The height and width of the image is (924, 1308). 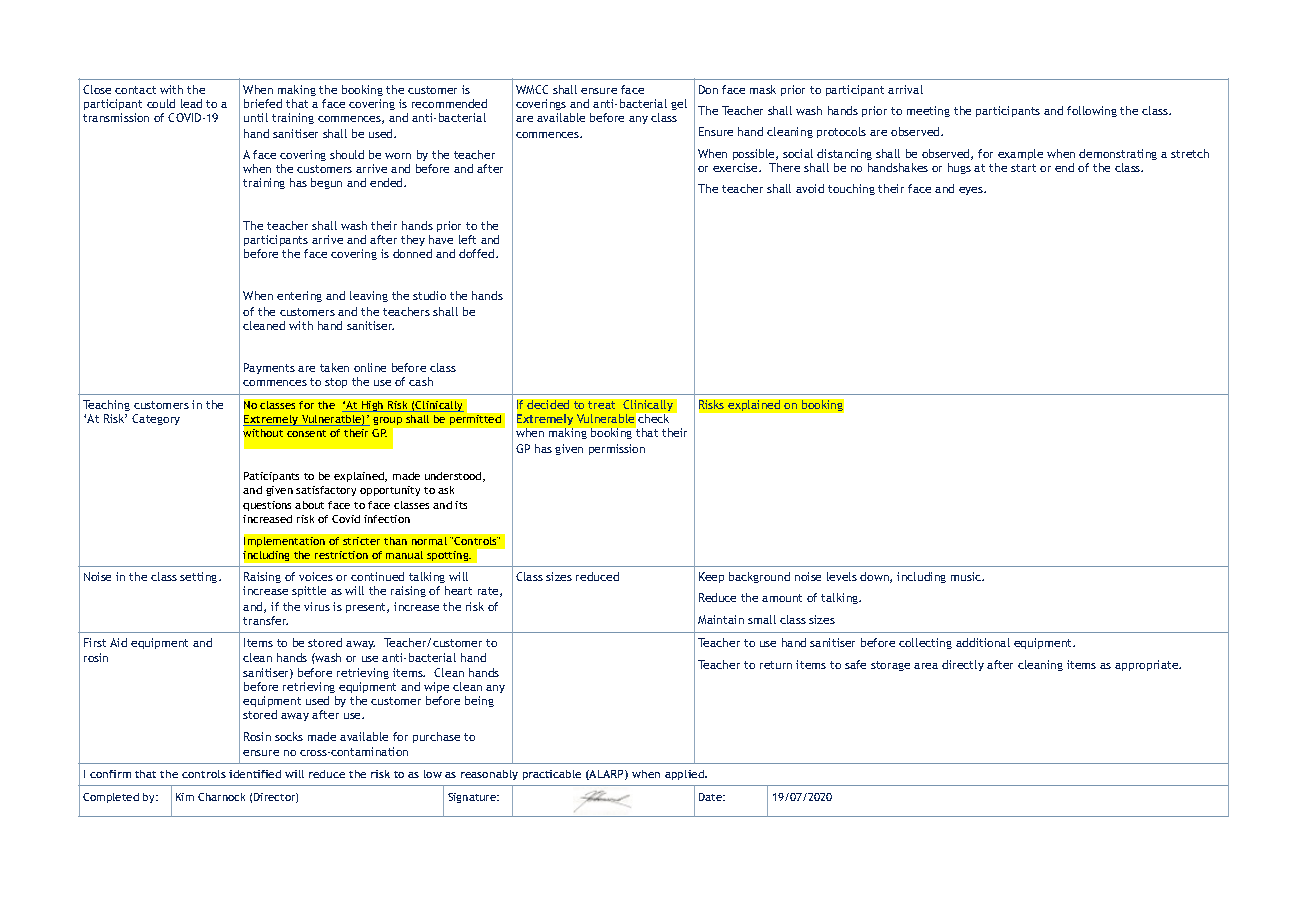 What do you see at coordinates (306, 433) in the image?
I see `consent` at bounding box center [306, 433].
